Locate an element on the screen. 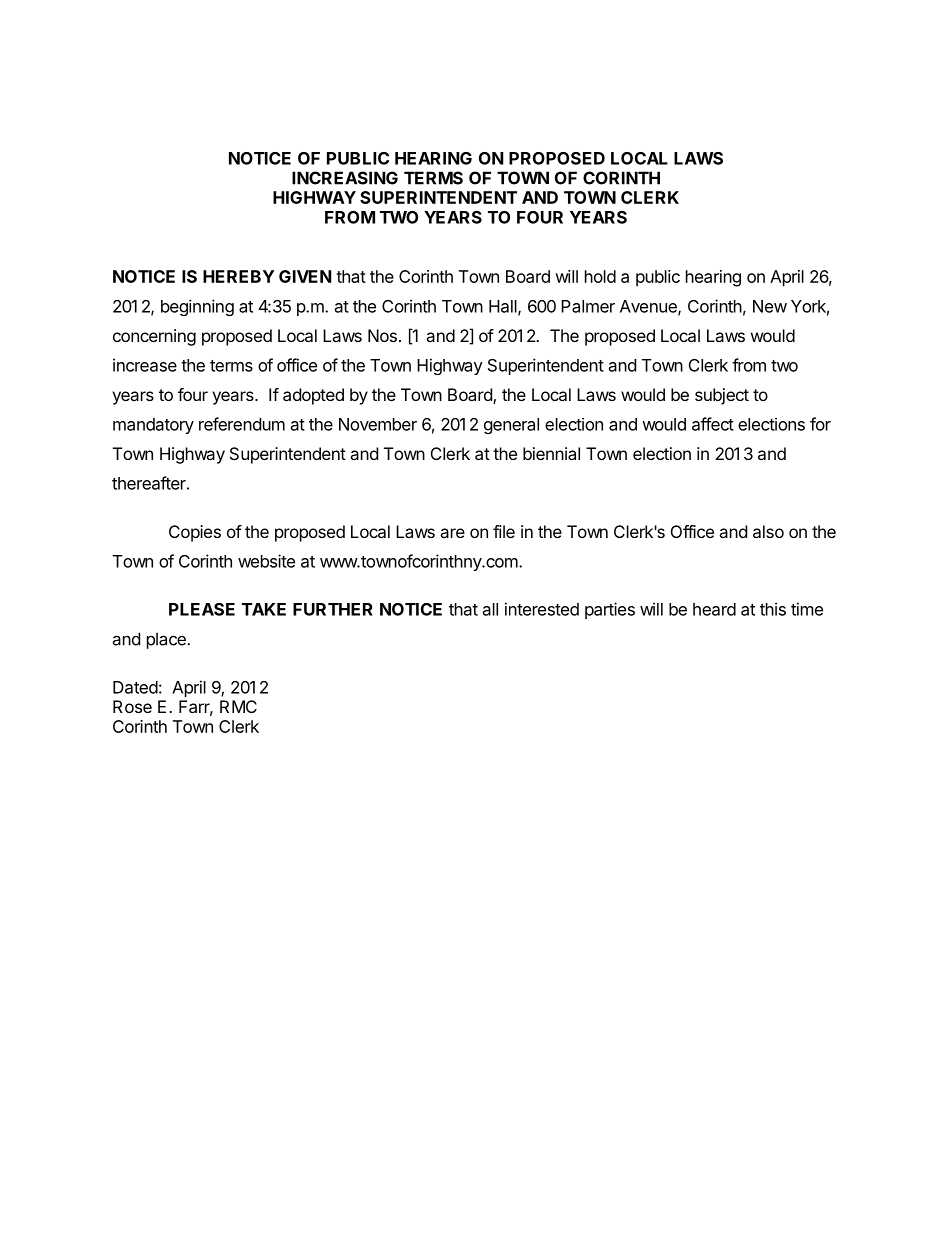 The height and width of the screenshot is (1233, 952). are is located at coordinates (452, 533).
